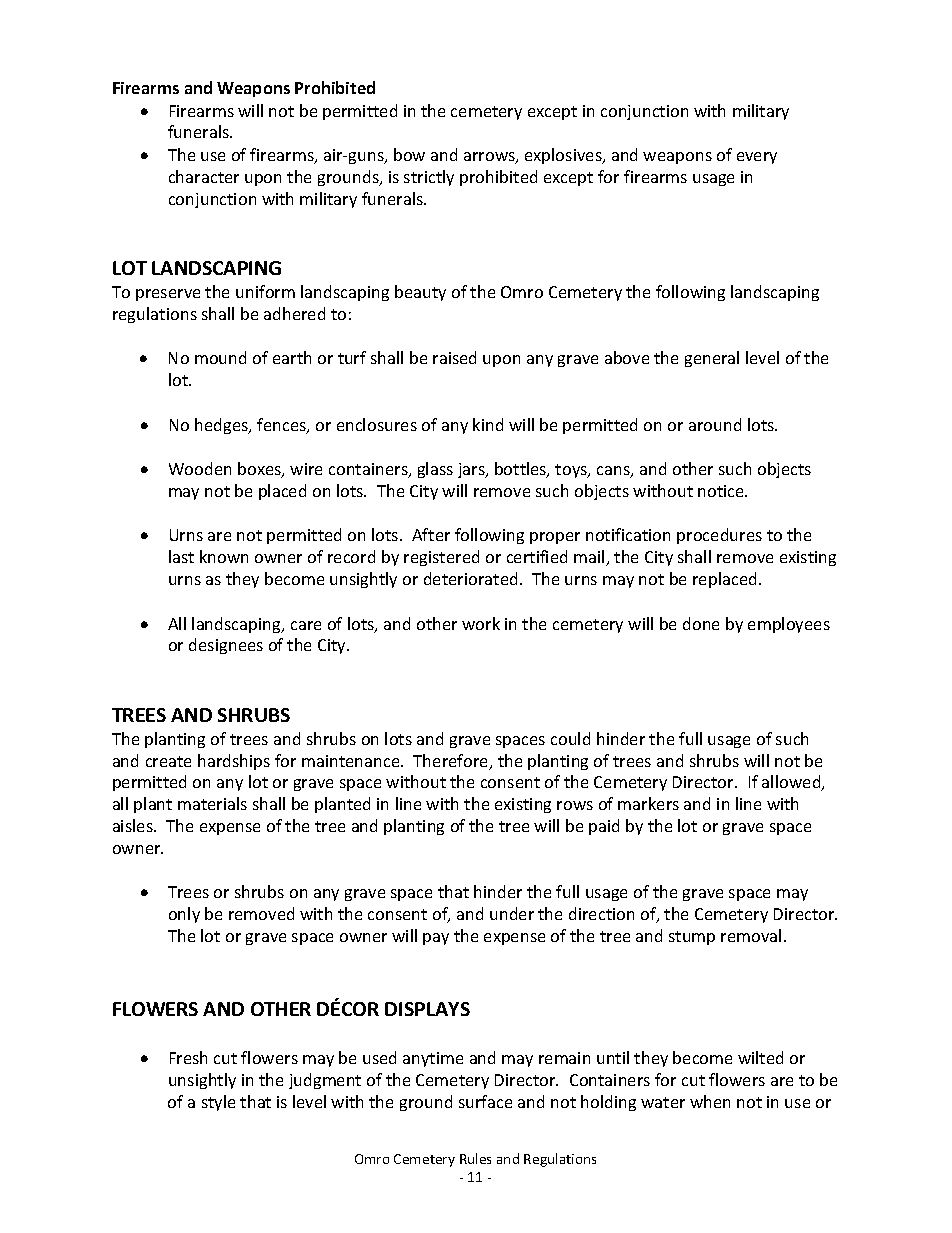 This page has width=952, height=1233. Describe the element at coordinates (722, 491) in the page. I see `notice` at that location.
